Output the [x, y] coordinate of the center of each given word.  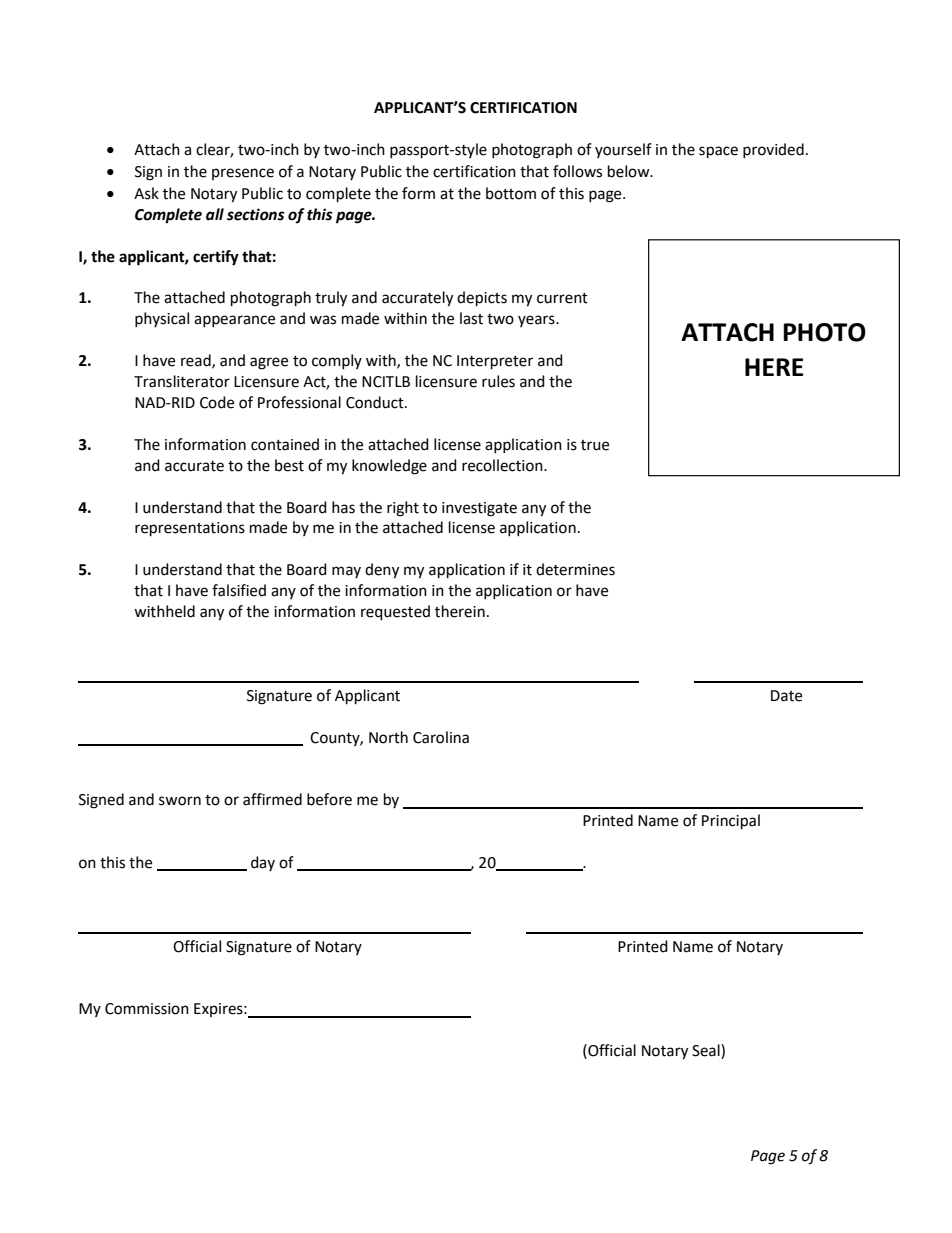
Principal [731, 822]
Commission [147, 1009]
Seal [707, 1051]
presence [243, 174]
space [718, 152]
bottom [511, 193]
